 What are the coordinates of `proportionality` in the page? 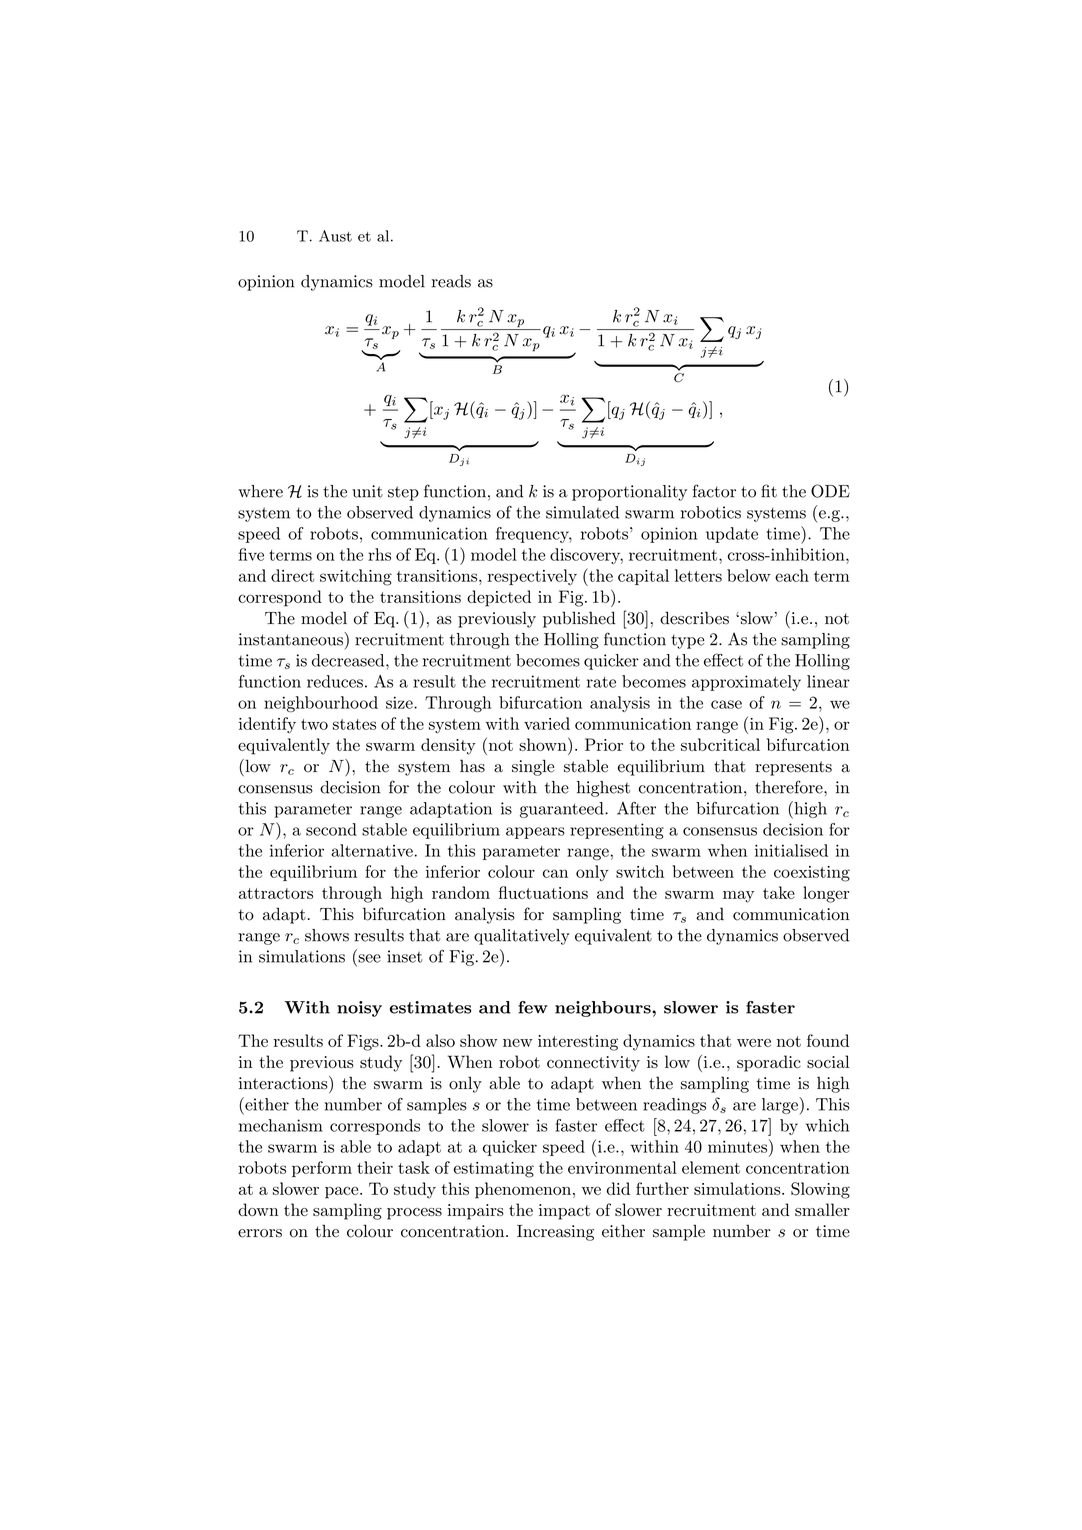 It's located at (629, 493).
